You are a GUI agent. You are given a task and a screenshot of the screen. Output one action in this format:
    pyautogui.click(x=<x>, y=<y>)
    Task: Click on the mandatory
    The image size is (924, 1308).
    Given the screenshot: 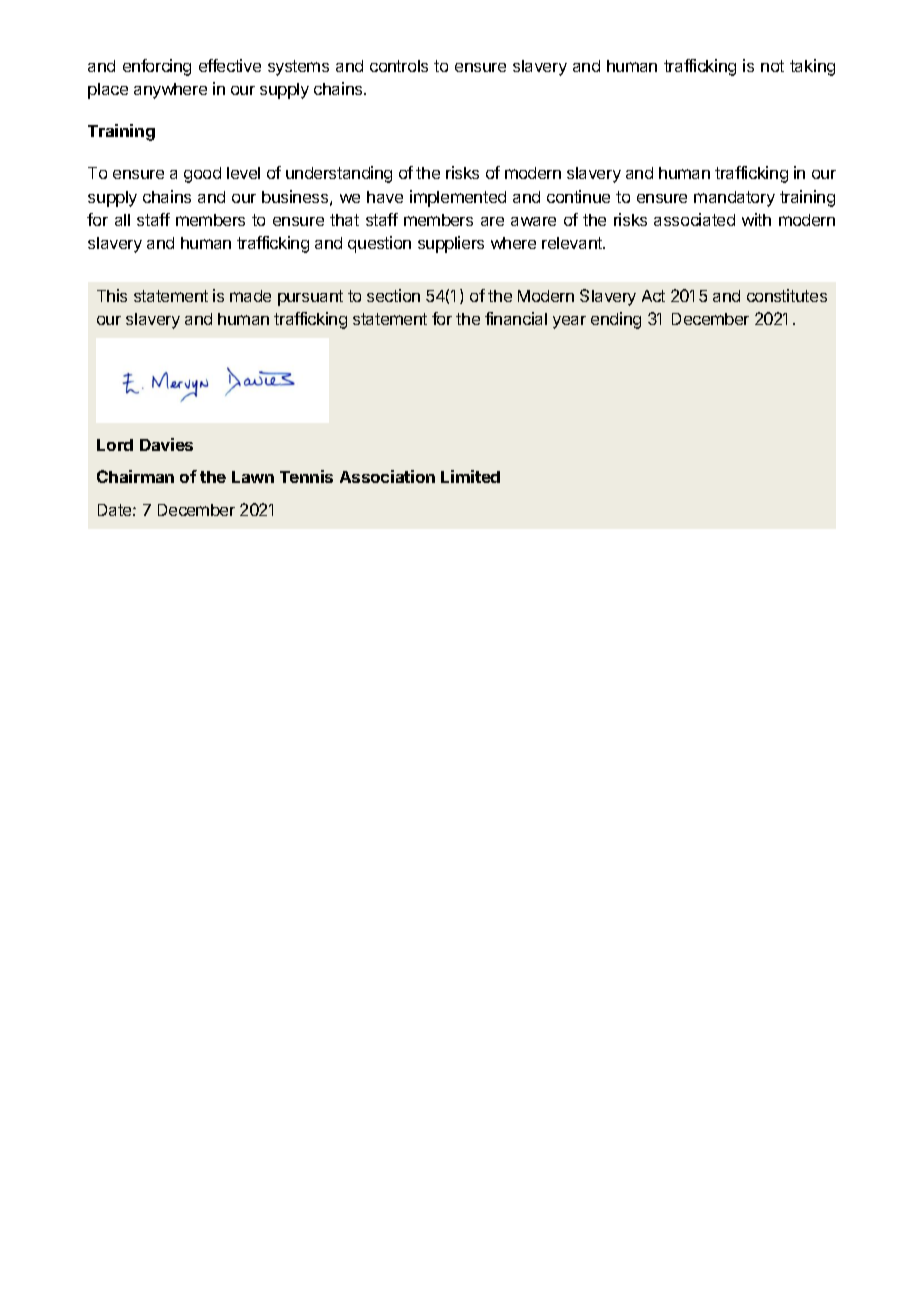 What is the action you would take?
    pyautogui.click(x=734, y=199)
